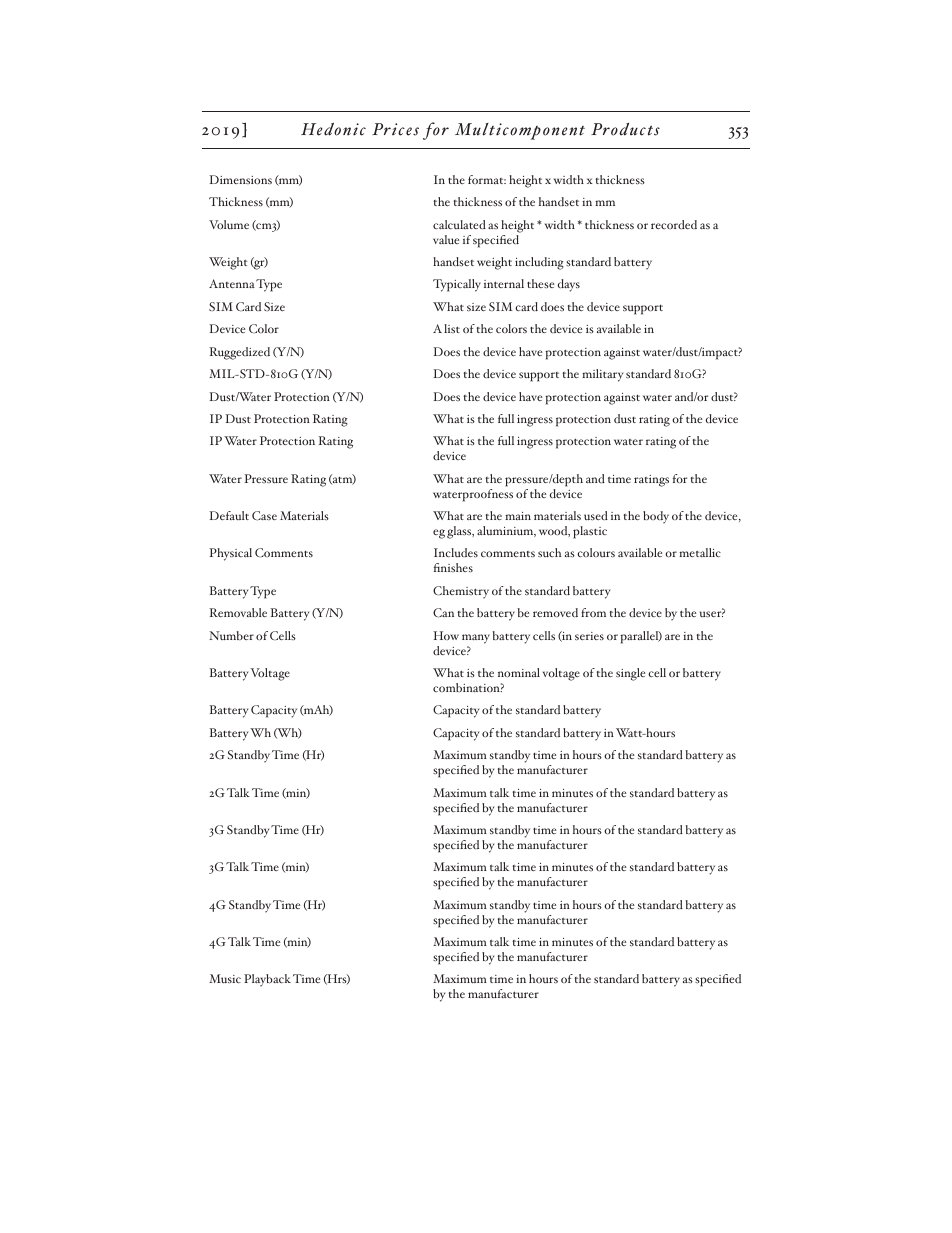 The height and width of the screenshot is (1233, 952). What do you see at coordinates (461, 592) in the screenshot?
I see `Chemistry` at bounding box center [461, 592].
